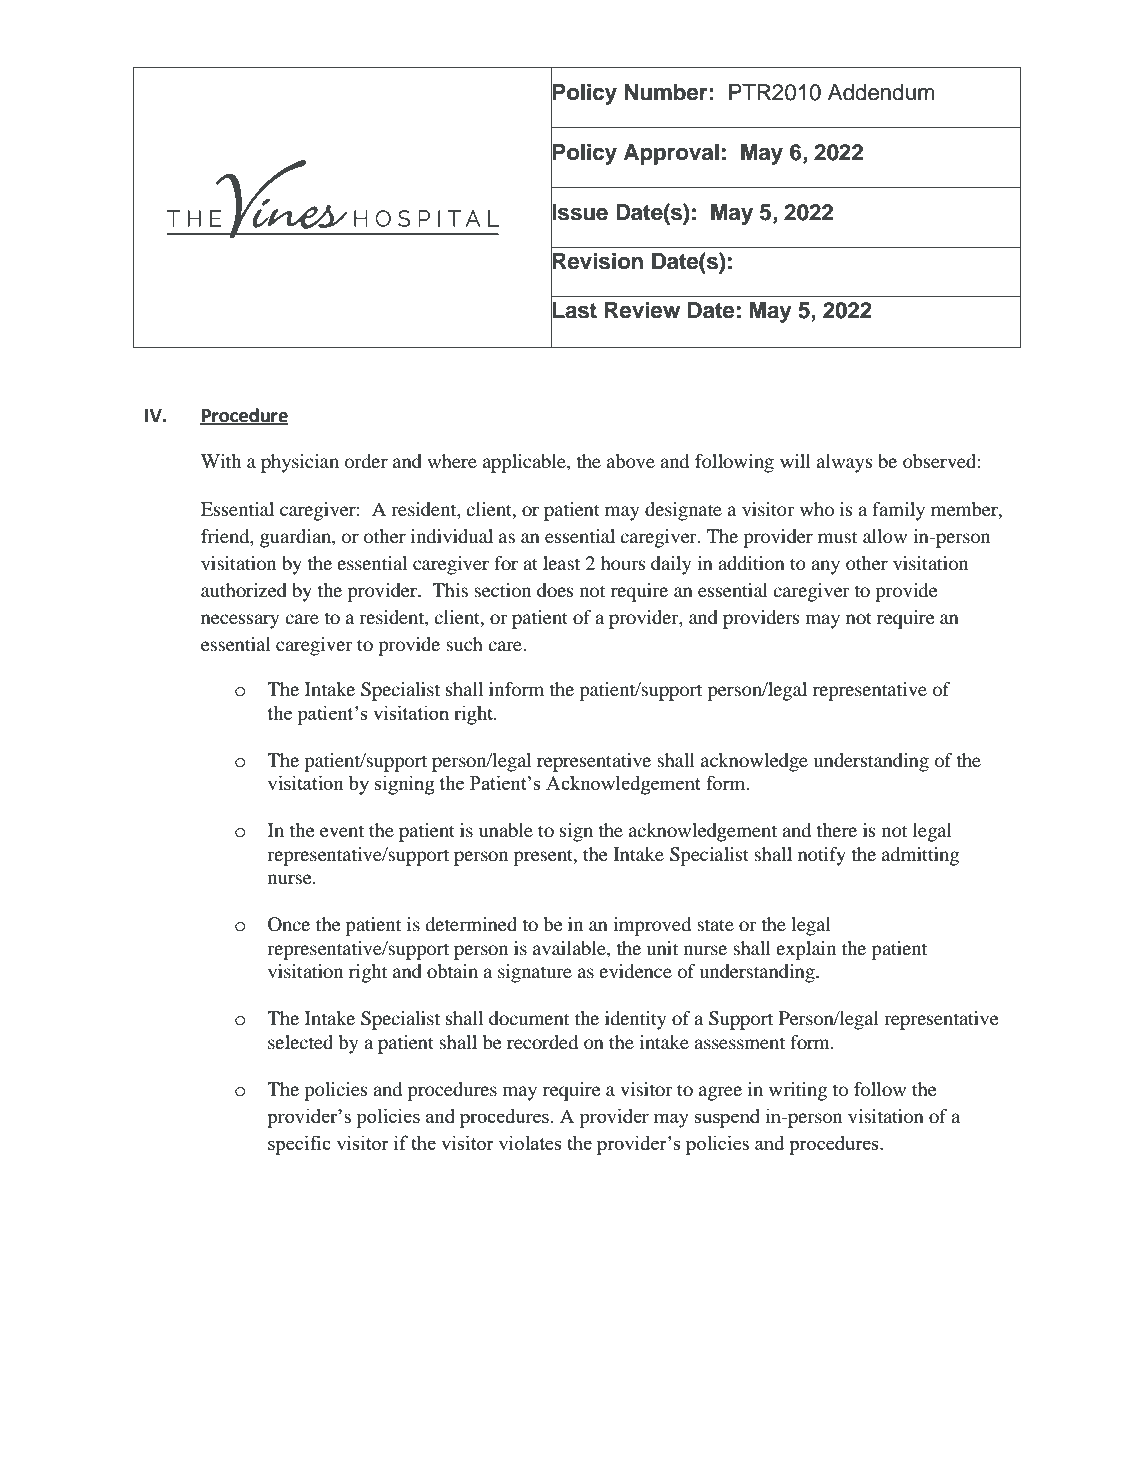 This screenshot has height=1472, width=1137. I want to click on specific, so click(299, 1145).
